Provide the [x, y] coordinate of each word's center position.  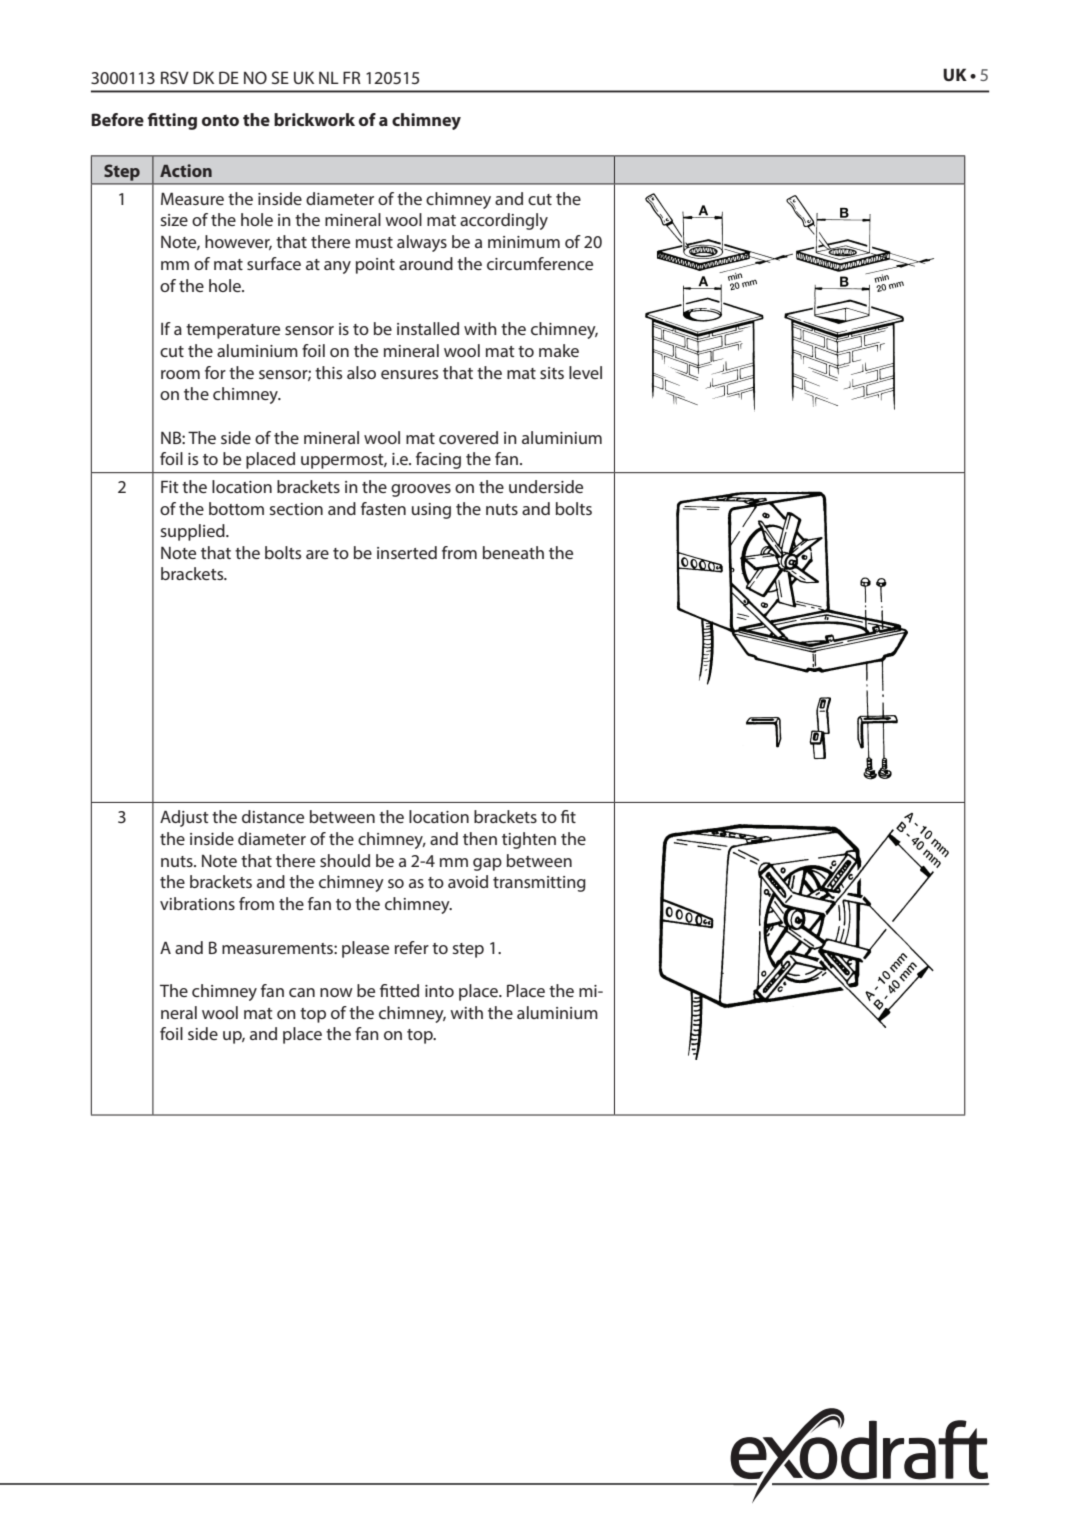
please [365, 949]
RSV [175, 77]
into [439, 991]
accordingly [504, 221]
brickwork [314, 119]
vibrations [197, 903]
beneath [513, 552]
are [317, 554]
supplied [193, 532]
